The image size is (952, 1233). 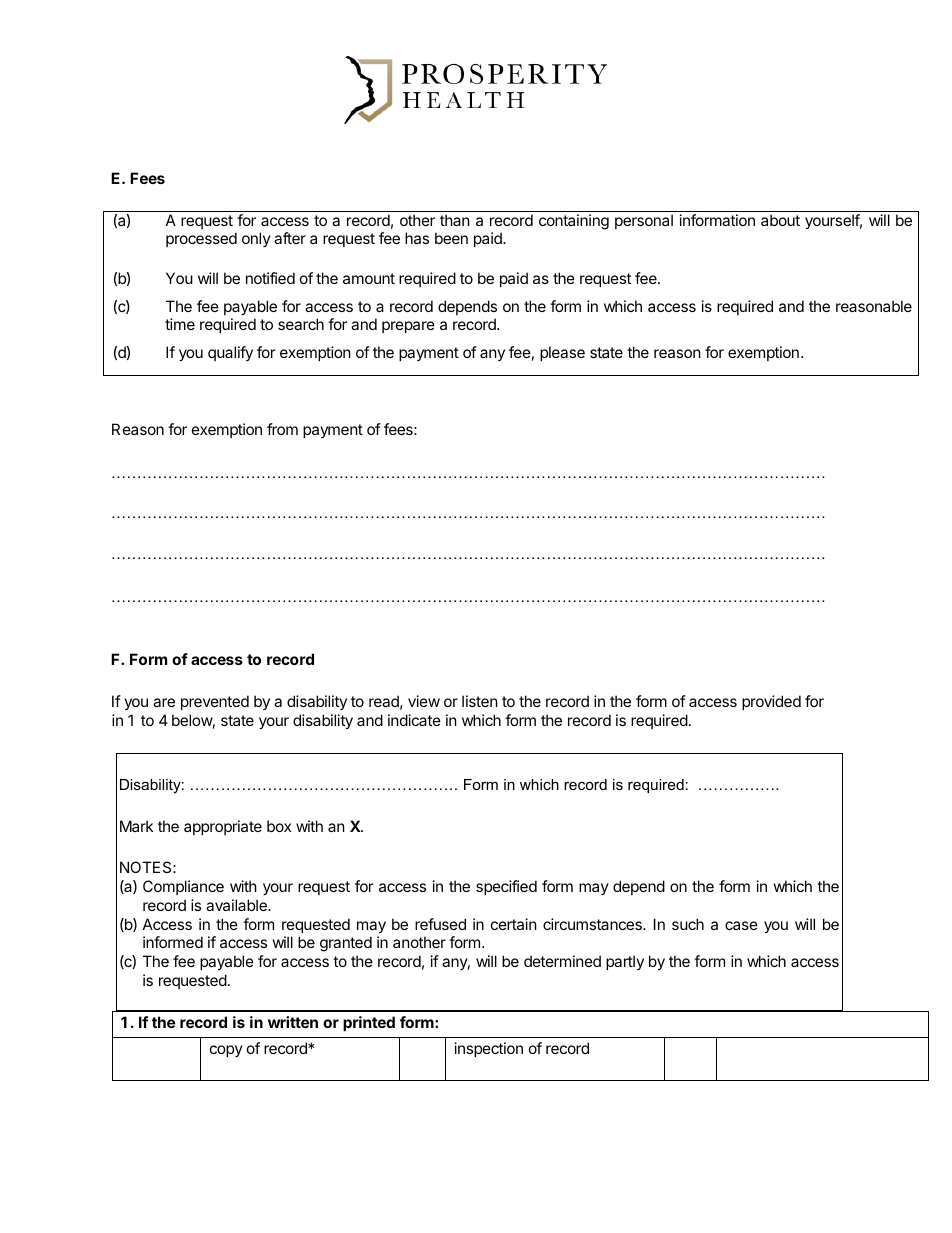 What do you see at coordinates (644, 221) in the screenshot?
I see `personal` at bounding box center [644, 221].
